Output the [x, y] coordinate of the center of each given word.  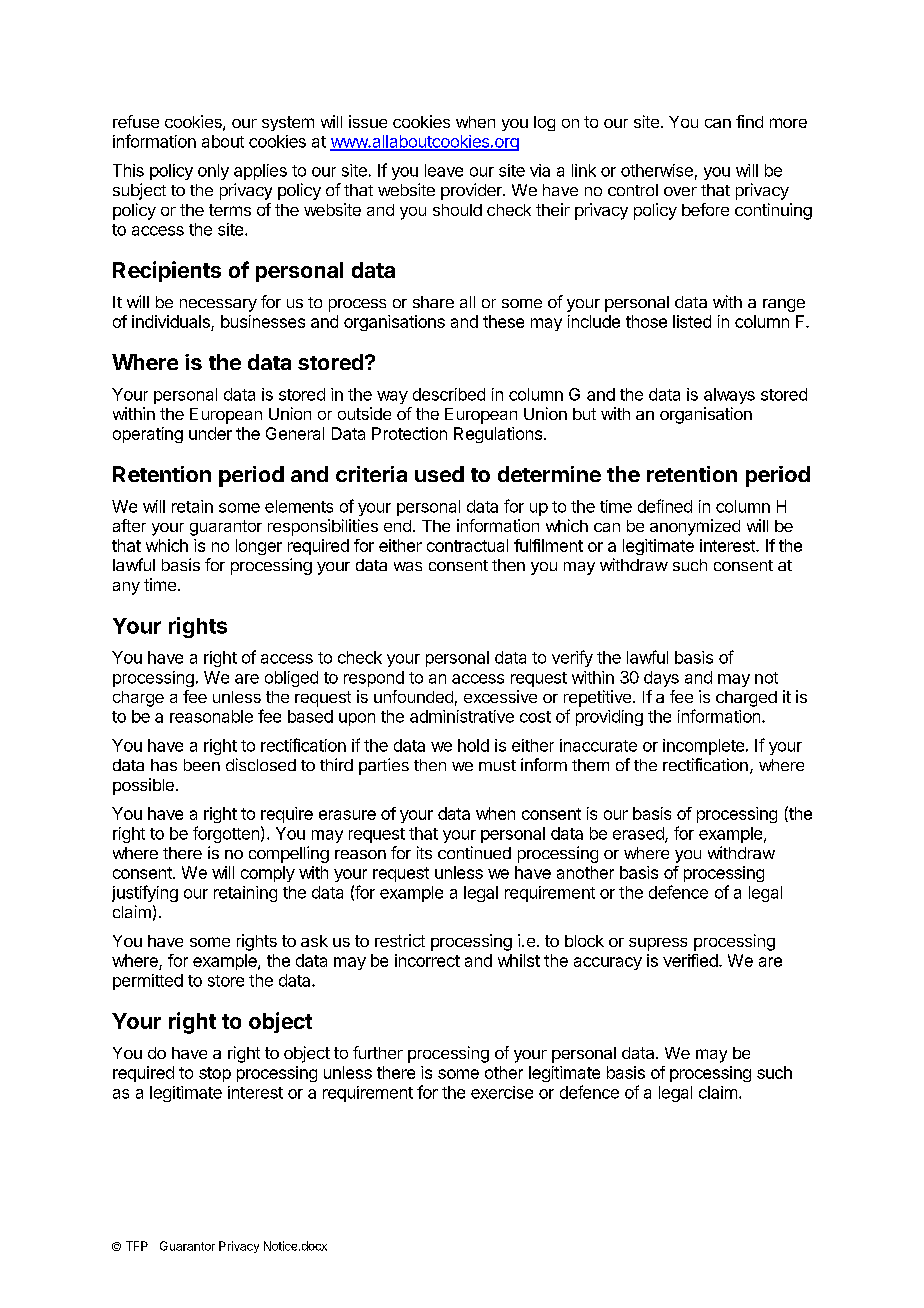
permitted [148, 982]
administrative [462, 716]
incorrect [427, 960]
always [729, 396]
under [210, 433]
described [449, 394]
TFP [137, 1246]
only [213, 172]
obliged [291, 679]
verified [691, 960]
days [661, 679]
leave [444, 170]
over [680, 191]
